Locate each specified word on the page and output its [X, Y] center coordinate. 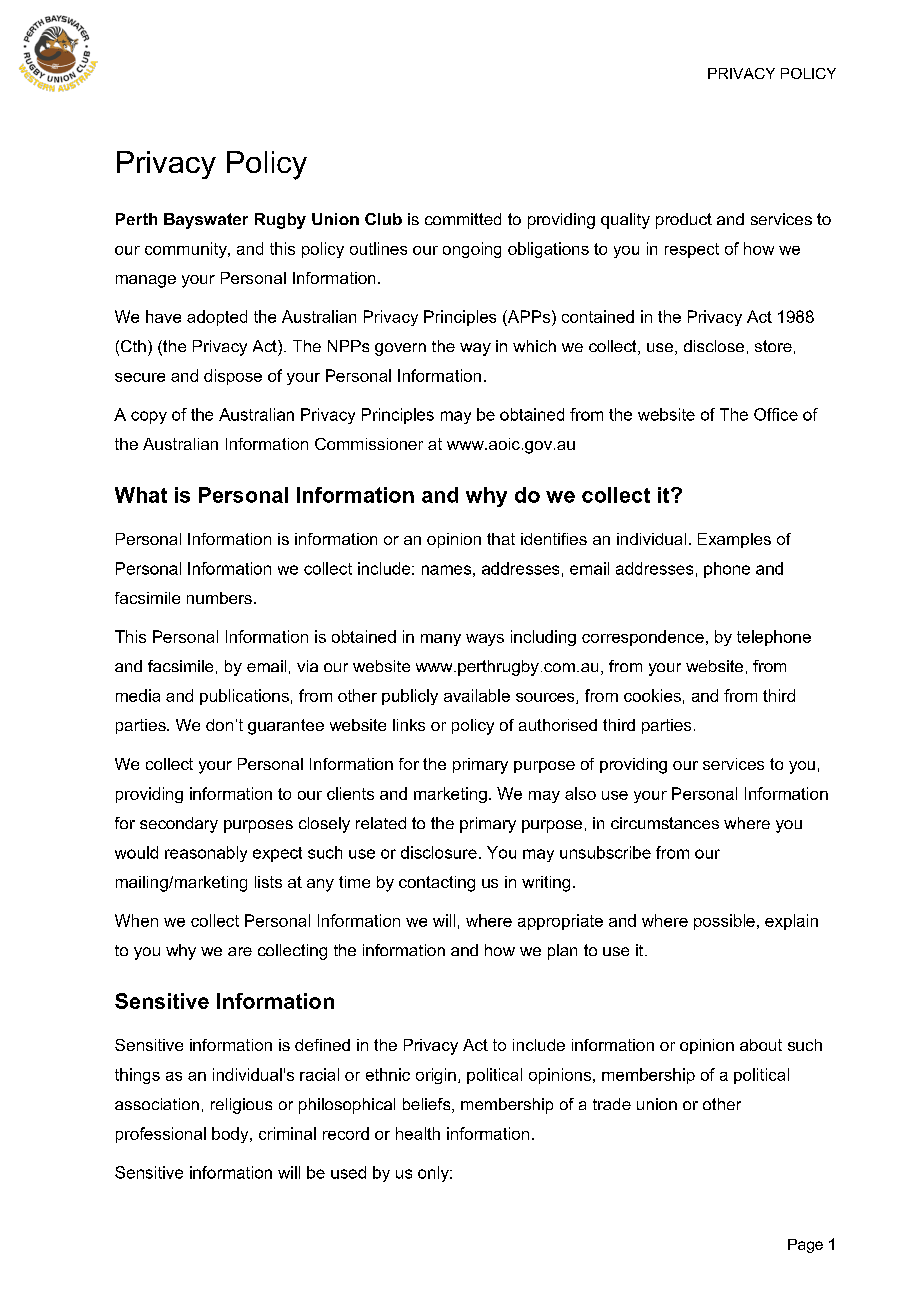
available [477, 695]
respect [692, 250]
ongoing [472, 250]
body [231, 1135]
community [187, 250]
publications [244, 697]
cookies [652, 695]
